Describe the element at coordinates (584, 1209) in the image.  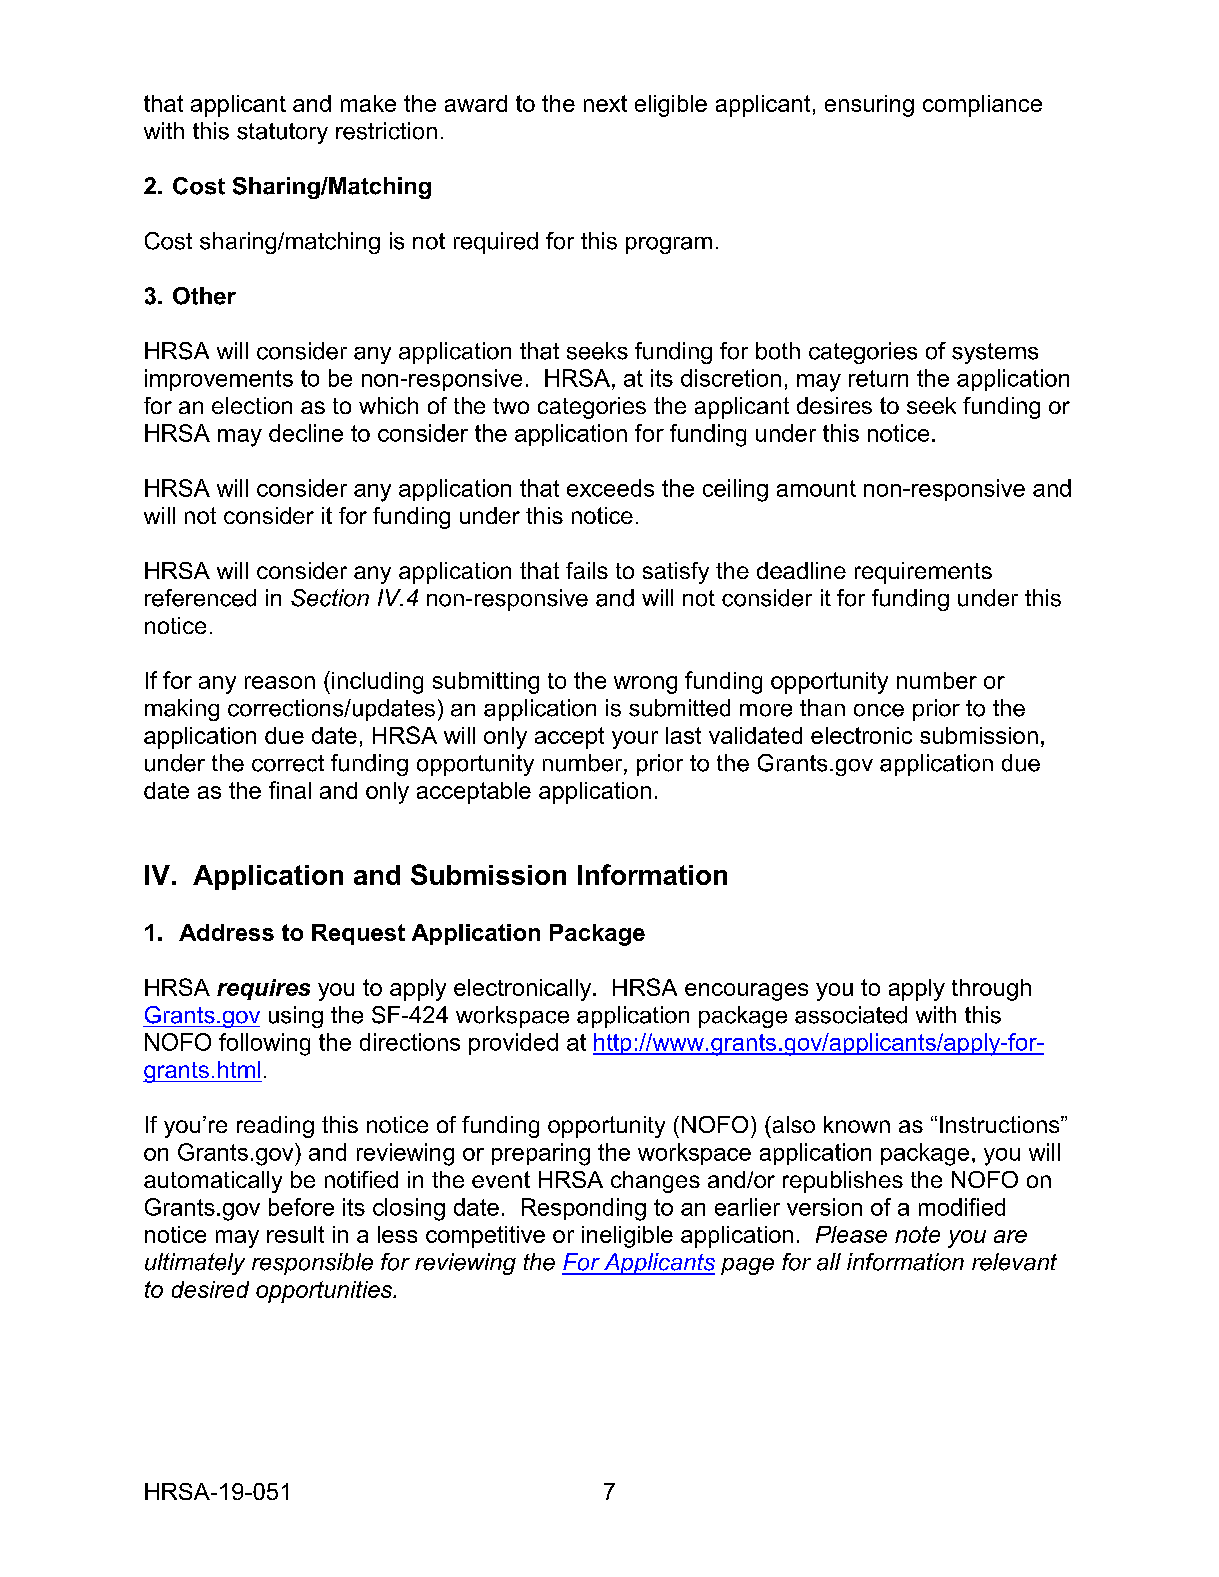
I see `Responding` at that location.
